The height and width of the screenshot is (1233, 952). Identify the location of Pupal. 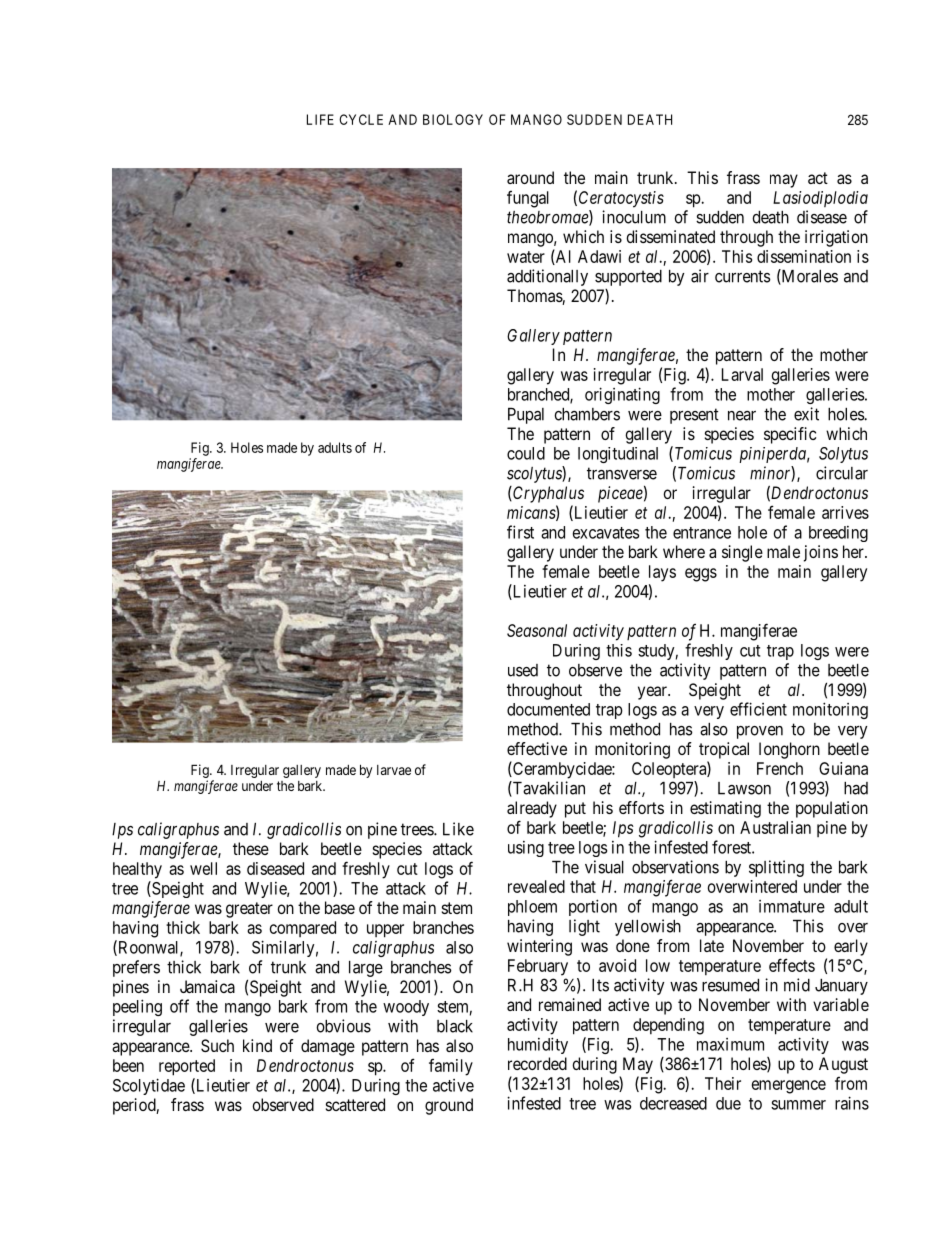
(526, 416).
